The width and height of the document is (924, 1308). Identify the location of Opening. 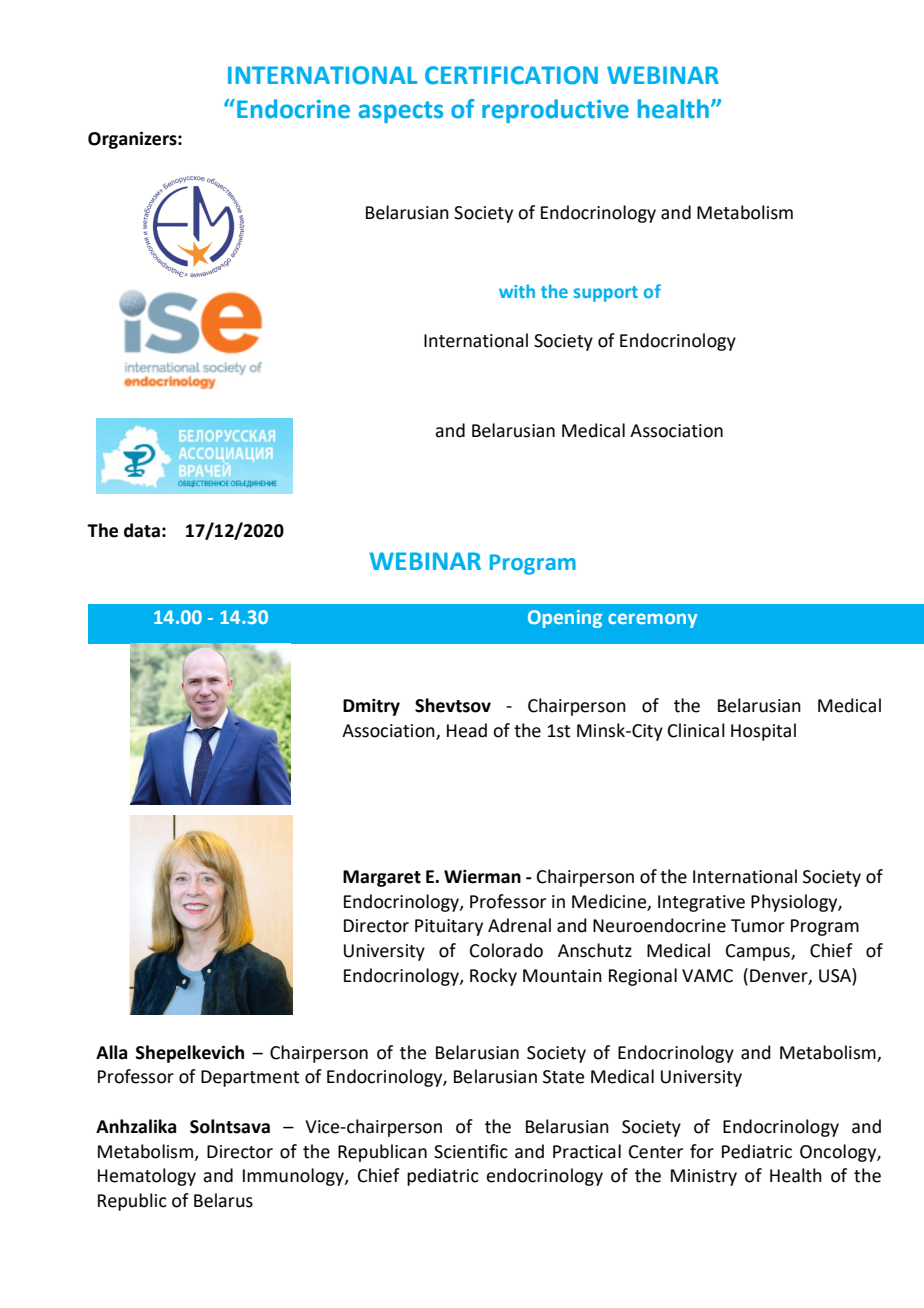
(565, 619).
